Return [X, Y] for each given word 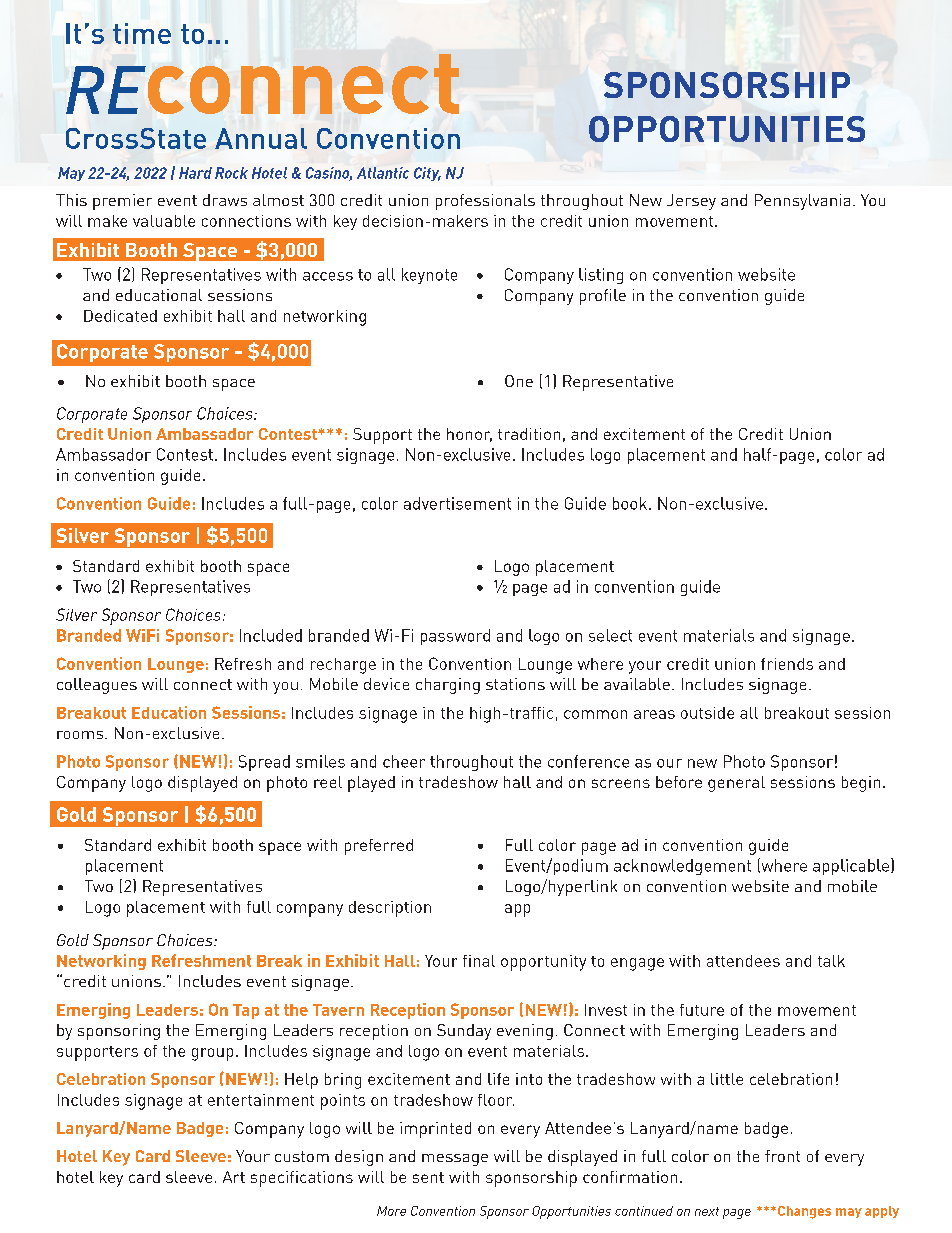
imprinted [435, 1130]
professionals [485, 202]
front [782, 1156]
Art [234, 1177]
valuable [164, 221]
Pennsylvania [802, 202]
